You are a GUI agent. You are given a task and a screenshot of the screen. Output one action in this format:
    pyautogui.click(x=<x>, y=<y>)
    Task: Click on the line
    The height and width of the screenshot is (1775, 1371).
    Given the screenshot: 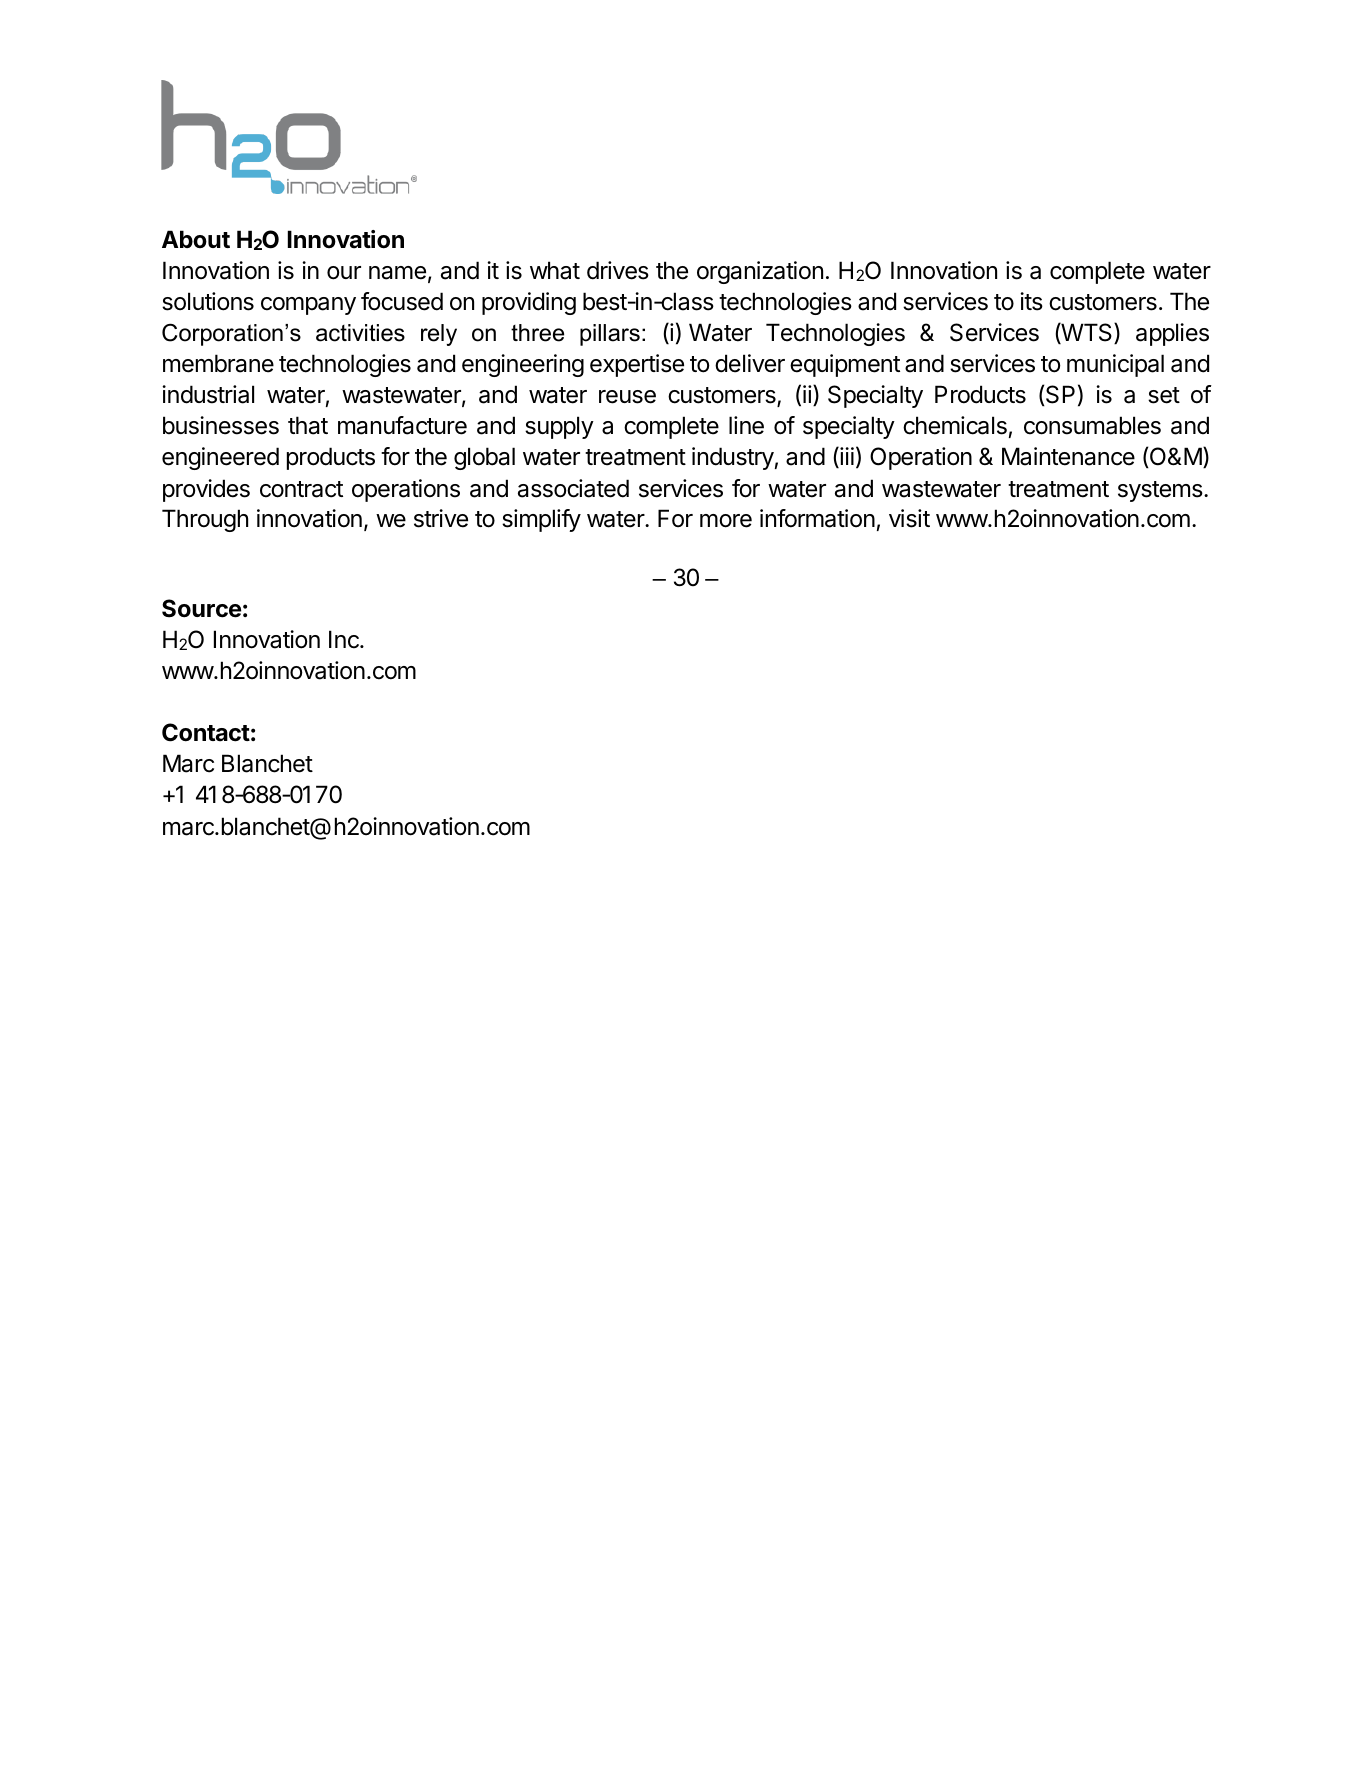 What is the action you would take?
    pyautogui.click(x=746, y=425)
